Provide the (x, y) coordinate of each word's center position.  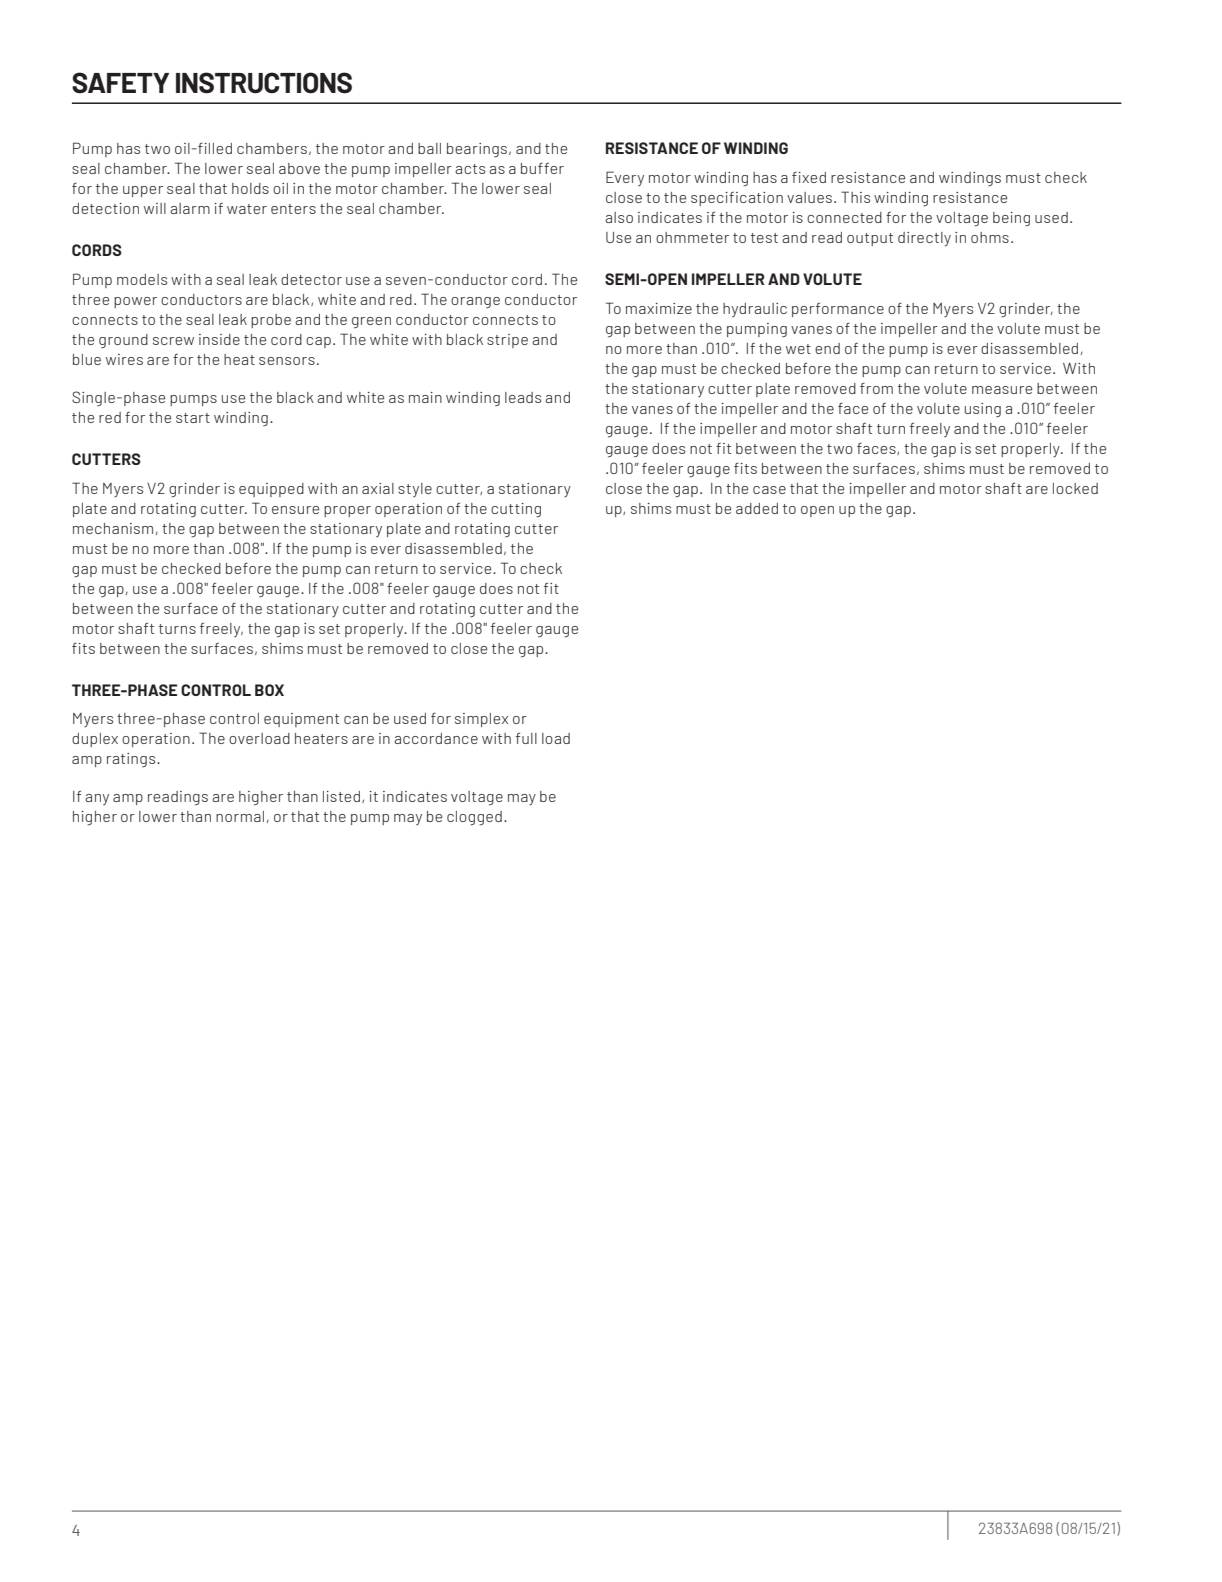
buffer (542, 168)
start (193, 418)
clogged (474, 818)
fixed (809, 177)
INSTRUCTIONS (264, 83)
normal (240, 816)
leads (523, 397)
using (983, 410)
